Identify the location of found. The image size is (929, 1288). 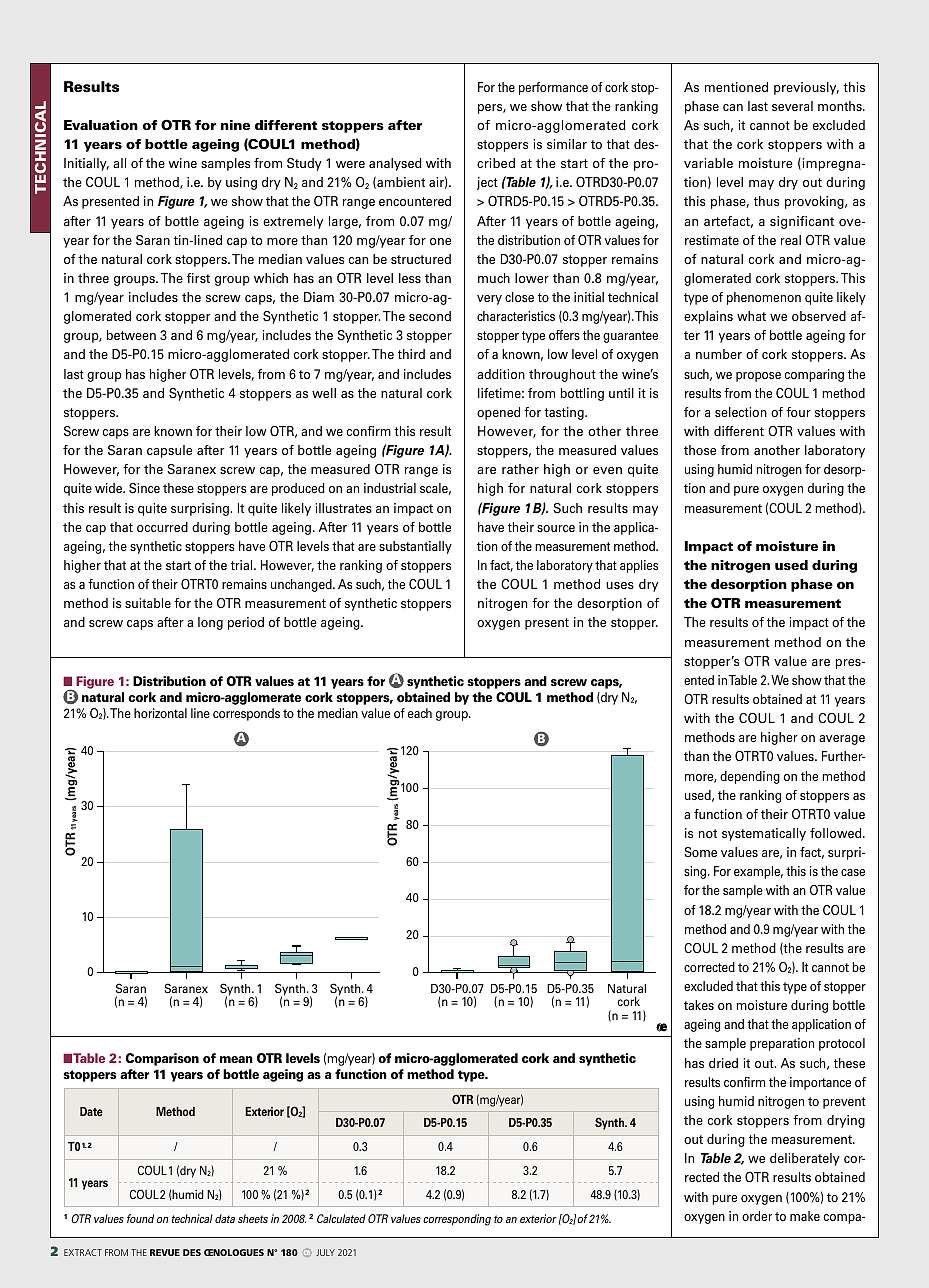
(140, 1218).
